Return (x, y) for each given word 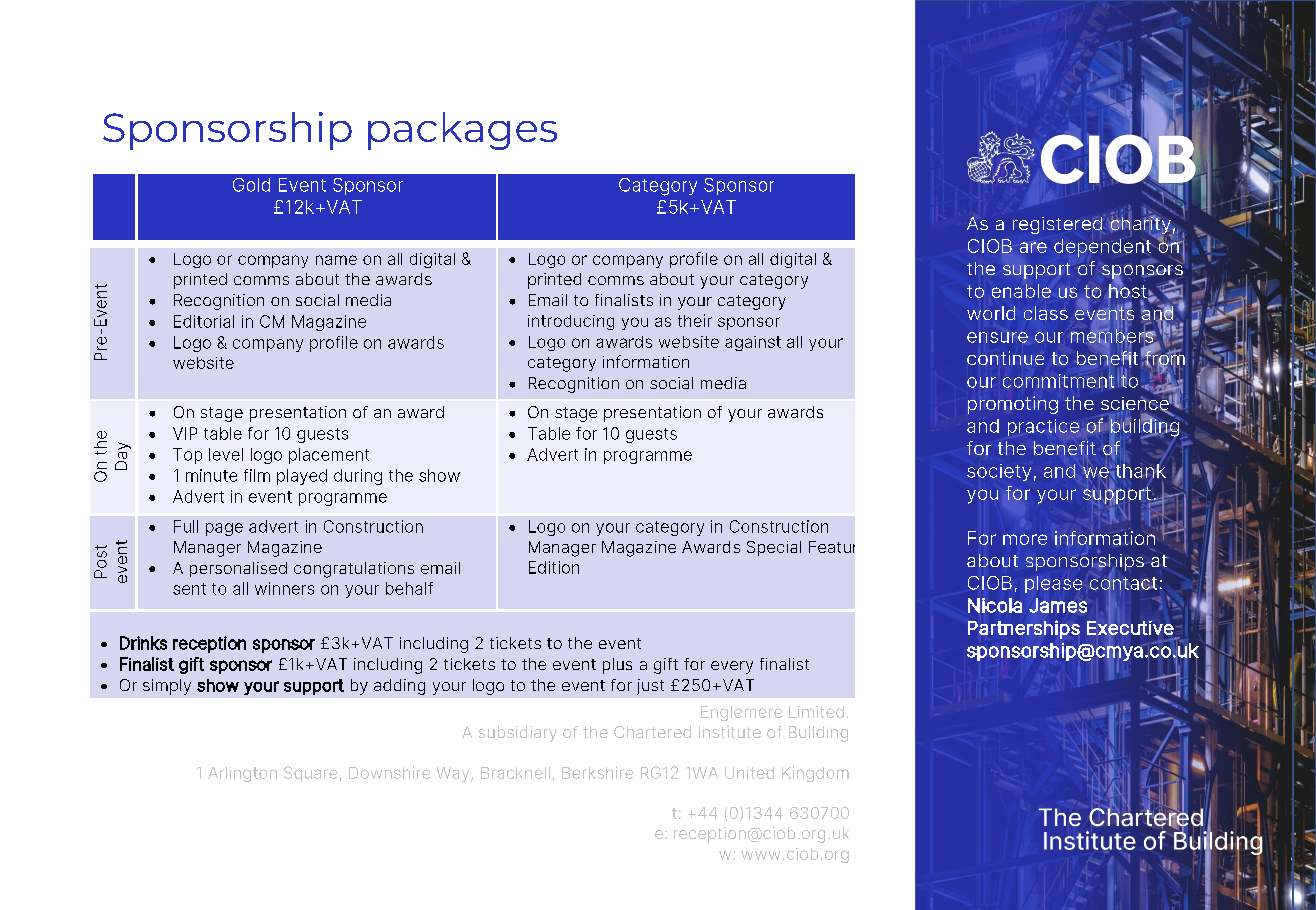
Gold (251, 185)
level (226, 454)
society (999, 472)
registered (1059, 224)
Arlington (242, 774)
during (358, 477)
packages (462, 131)
